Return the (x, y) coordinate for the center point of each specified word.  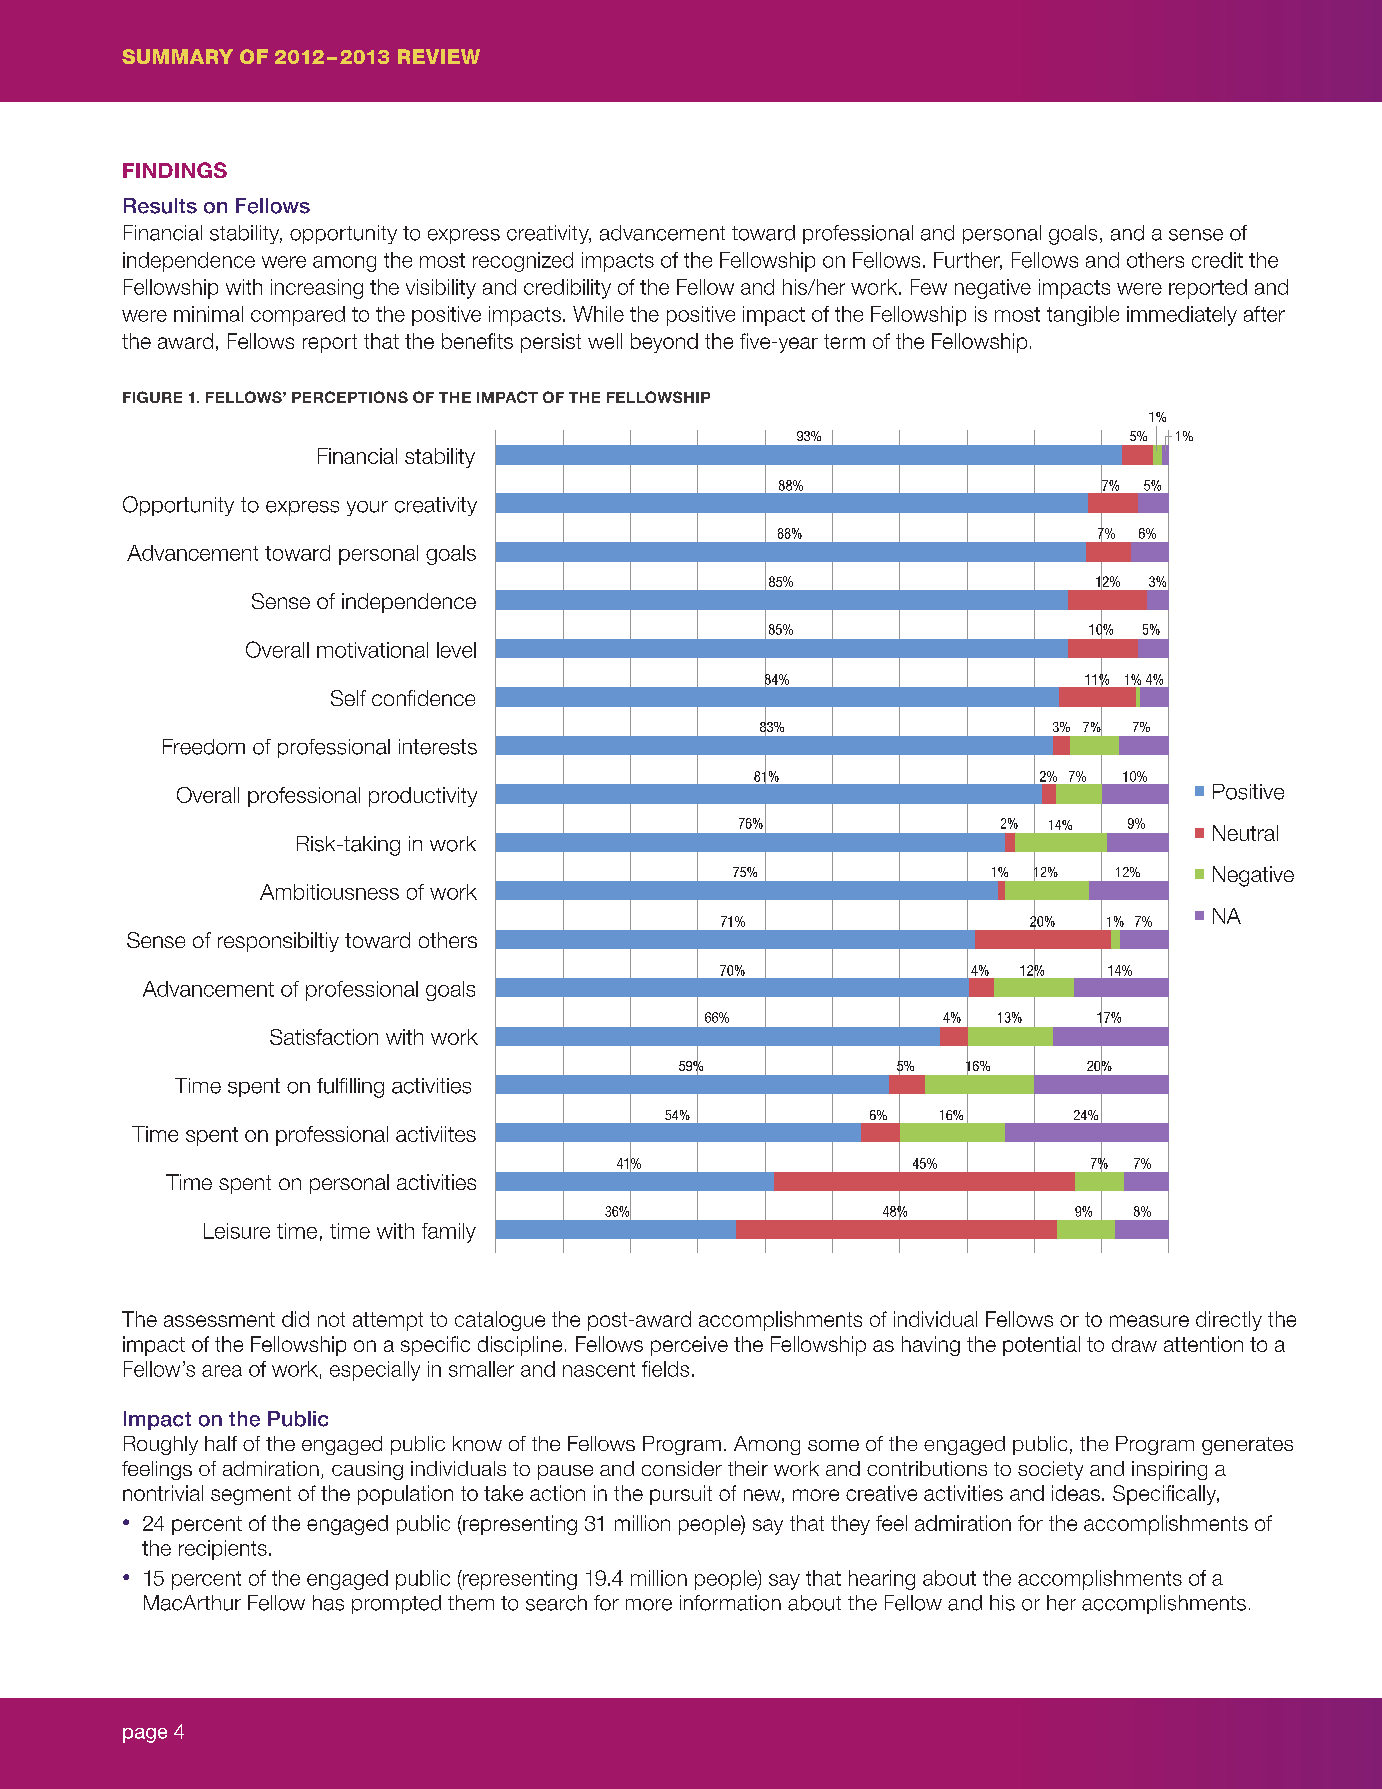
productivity (423, 797)
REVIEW (439, 56)
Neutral (1245, 833)
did (295, 1319)
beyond (664, 343)
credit (1217, 260)
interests (438, 747)
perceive (689, 1346)
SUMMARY (177, 56)
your (367, 508)
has (328, 1603)
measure (1149, 1321)
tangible (1083, 316)
